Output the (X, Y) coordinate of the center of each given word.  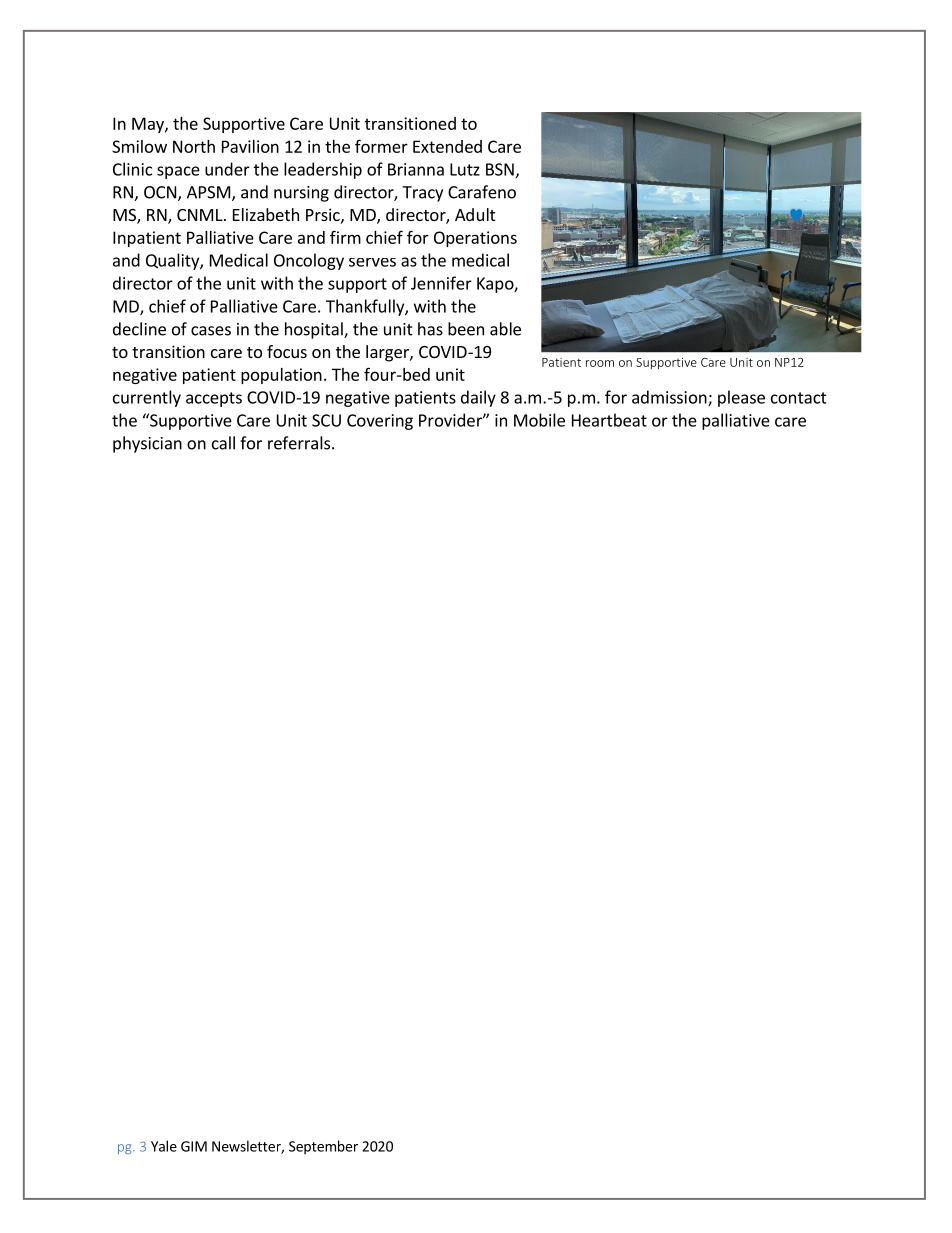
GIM (194, 1146)
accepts (214, 399)
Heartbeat (609, 420)
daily (478, 398)
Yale (164, 1146)
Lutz (465, 169)
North (194, 146)
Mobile (539, 420)
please (741, 398)
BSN (500, 169)
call (223, 443)
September (323, 1147)
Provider (451, 420)
